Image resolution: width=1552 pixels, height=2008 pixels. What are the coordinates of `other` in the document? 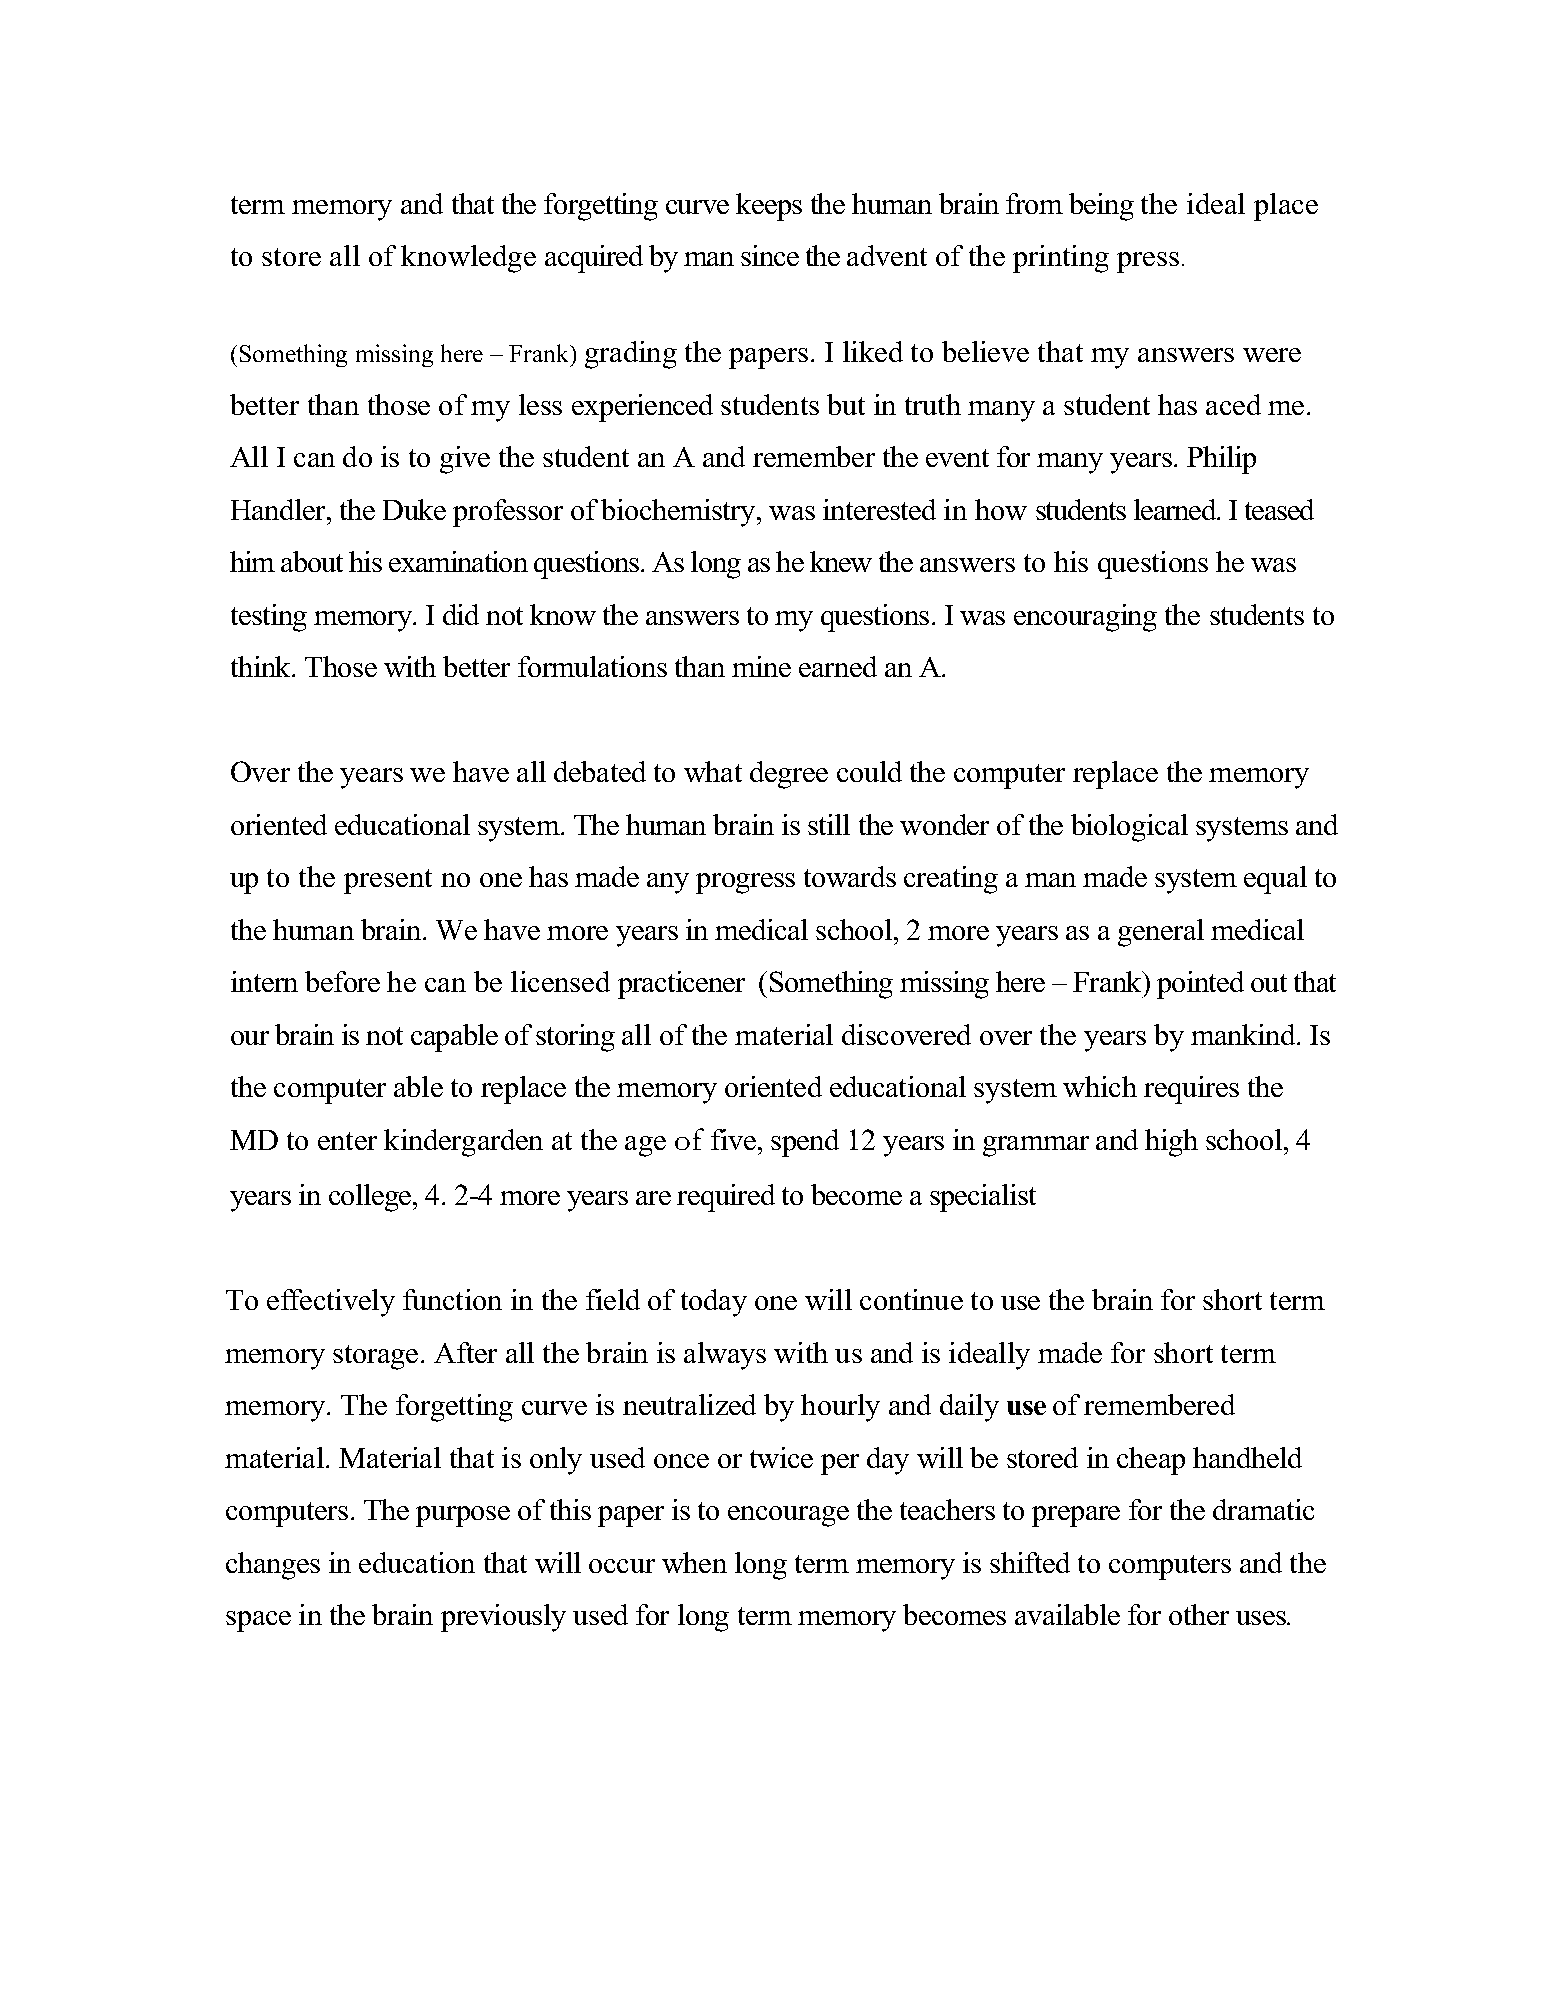 It's located at (1199, 1614).
